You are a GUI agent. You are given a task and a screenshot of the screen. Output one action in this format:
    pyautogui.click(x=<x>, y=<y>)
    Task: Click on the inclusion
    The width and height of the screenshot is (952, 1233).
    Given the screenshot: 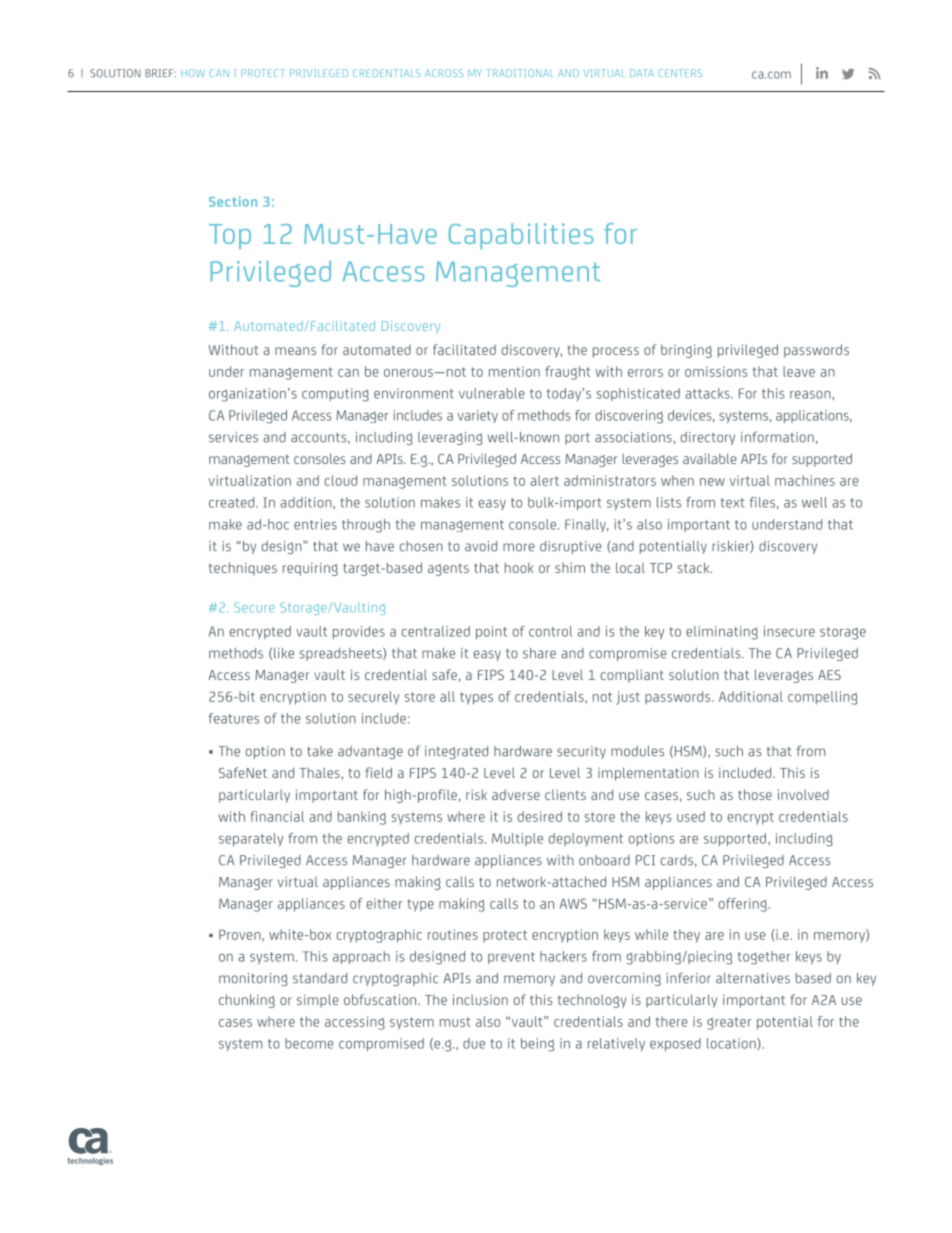 What is the action you would take?
    pyautogui.click(x=480, y=999)
